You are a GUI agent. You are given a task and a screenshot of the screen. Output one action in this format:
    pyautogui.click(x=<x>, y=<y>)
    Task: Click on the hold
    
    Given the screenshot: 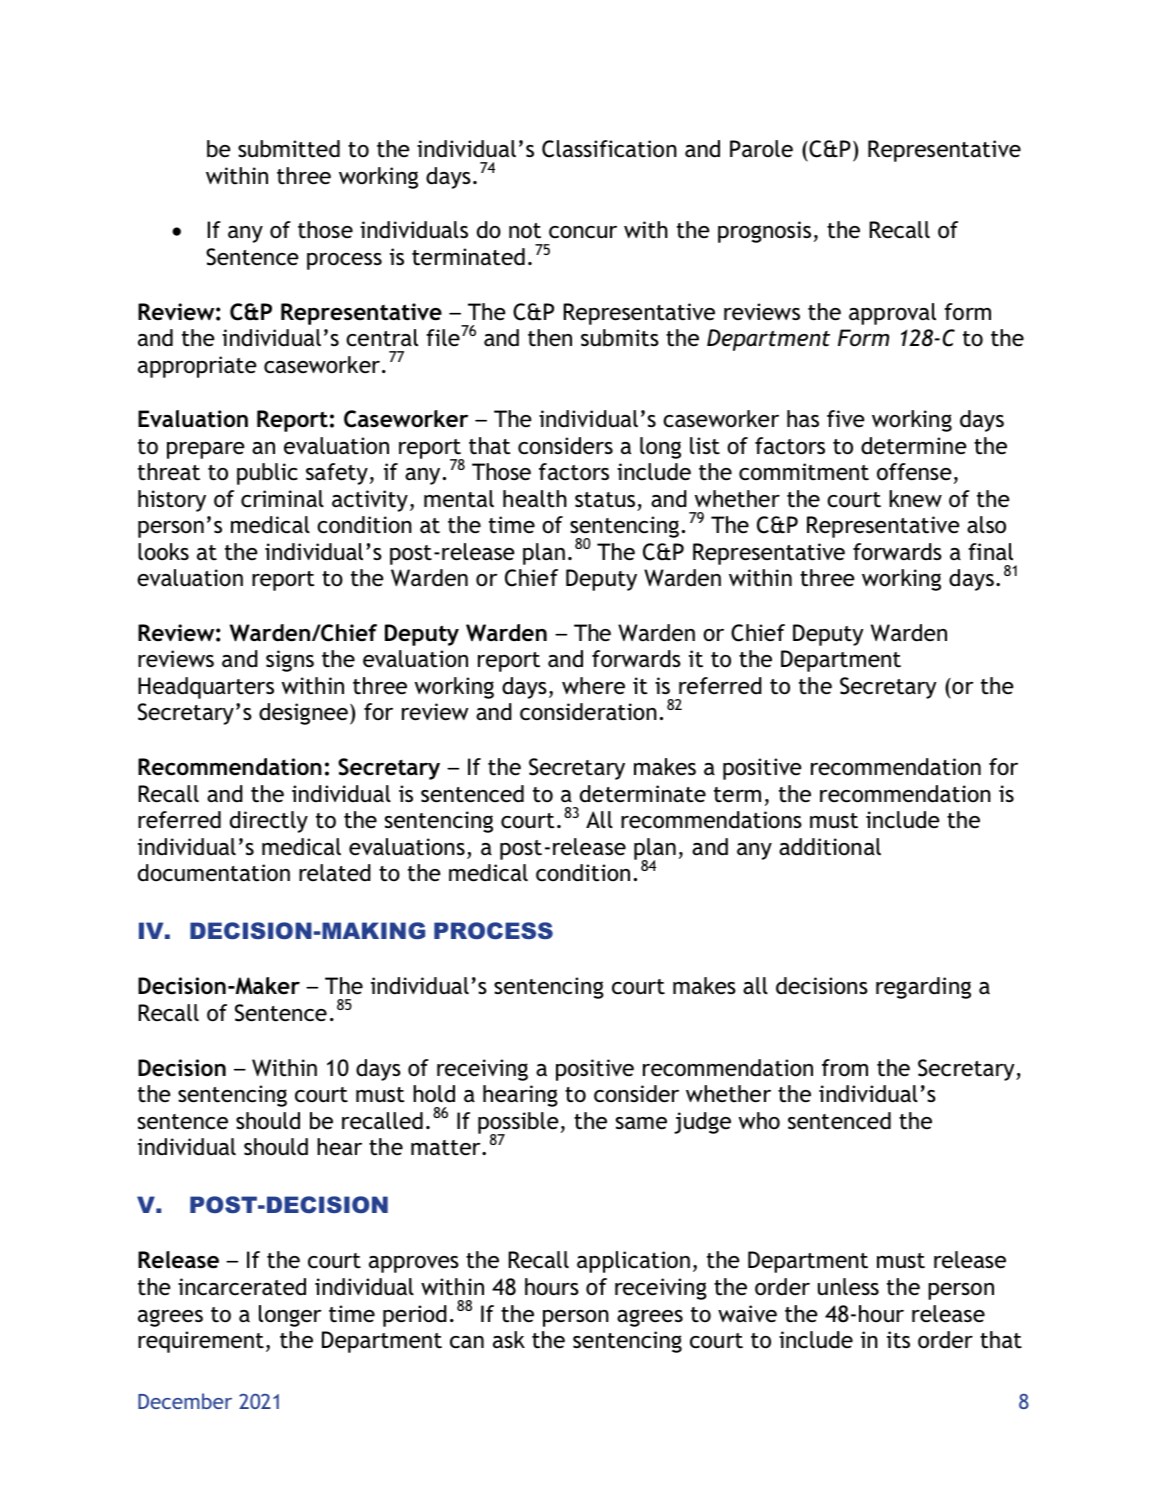 What is the action you would take?
    pyautogui.click(x=434, y=1094)
